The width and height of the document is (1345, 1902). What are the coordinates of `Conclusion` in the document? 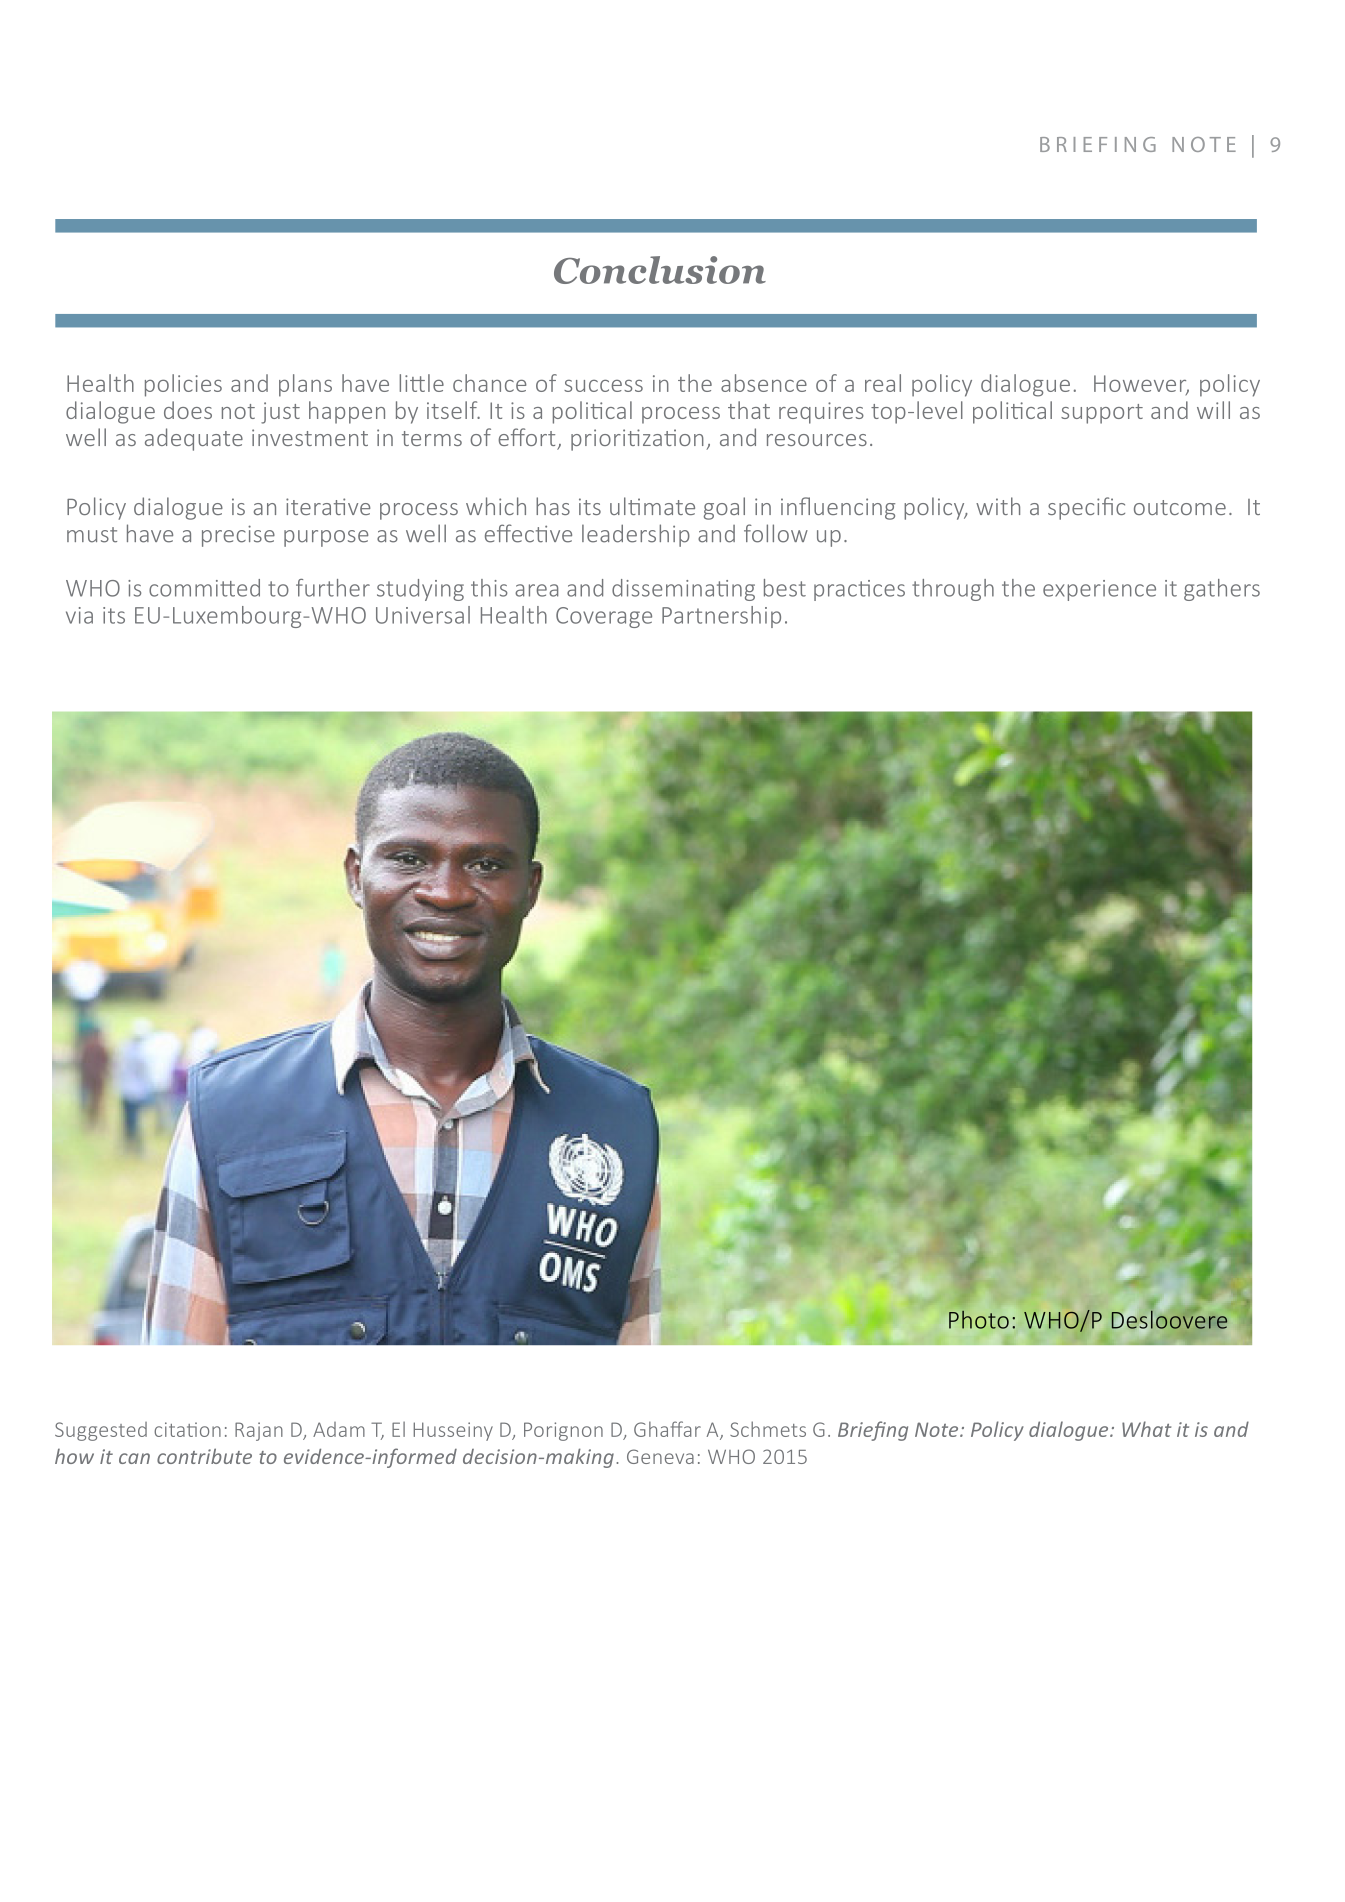 It's located at (660, 270).
